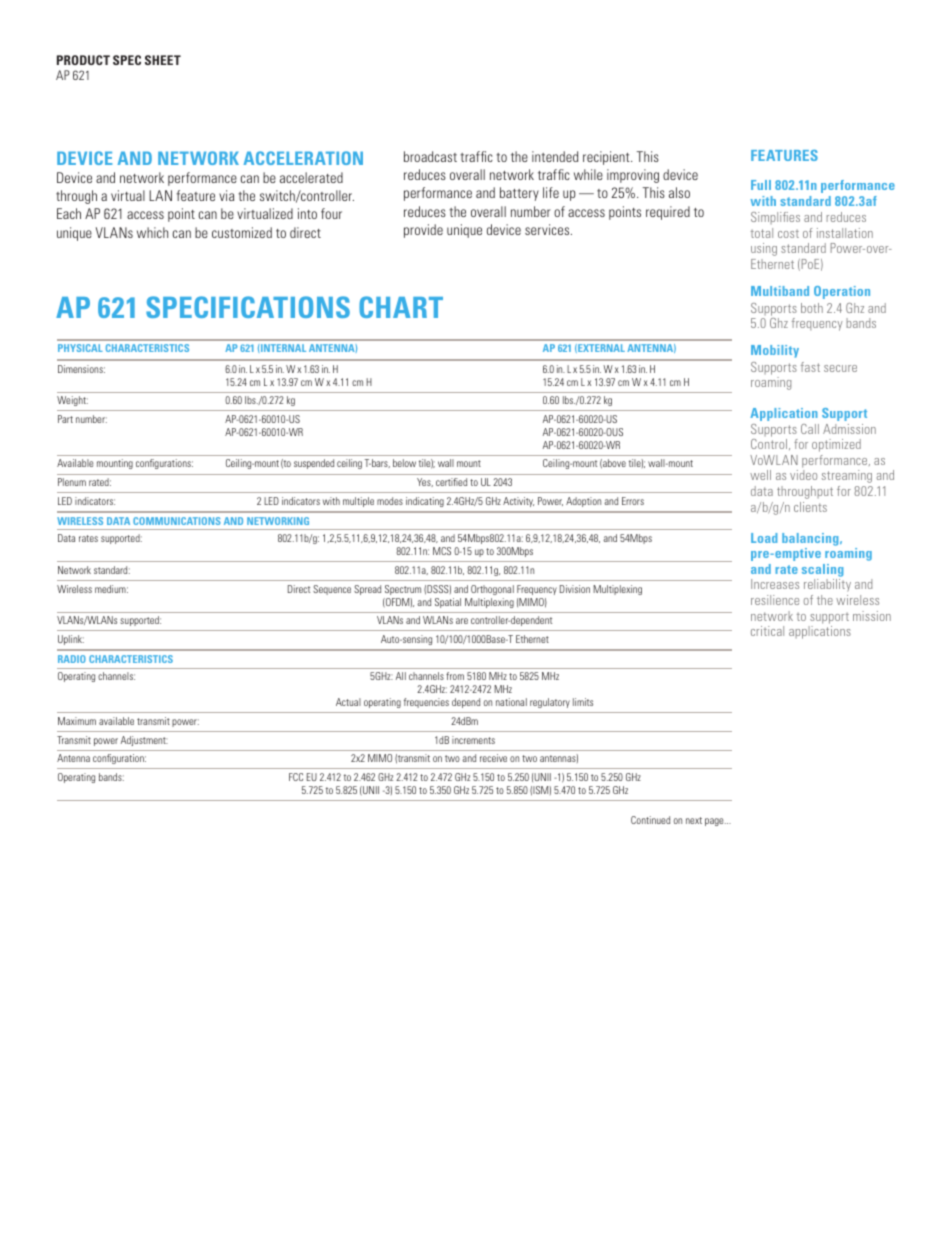 The width and height of the page is (952, 1233). Describe the element at coordinates (430, 156) in the page. I see `broadcast` at that location.
